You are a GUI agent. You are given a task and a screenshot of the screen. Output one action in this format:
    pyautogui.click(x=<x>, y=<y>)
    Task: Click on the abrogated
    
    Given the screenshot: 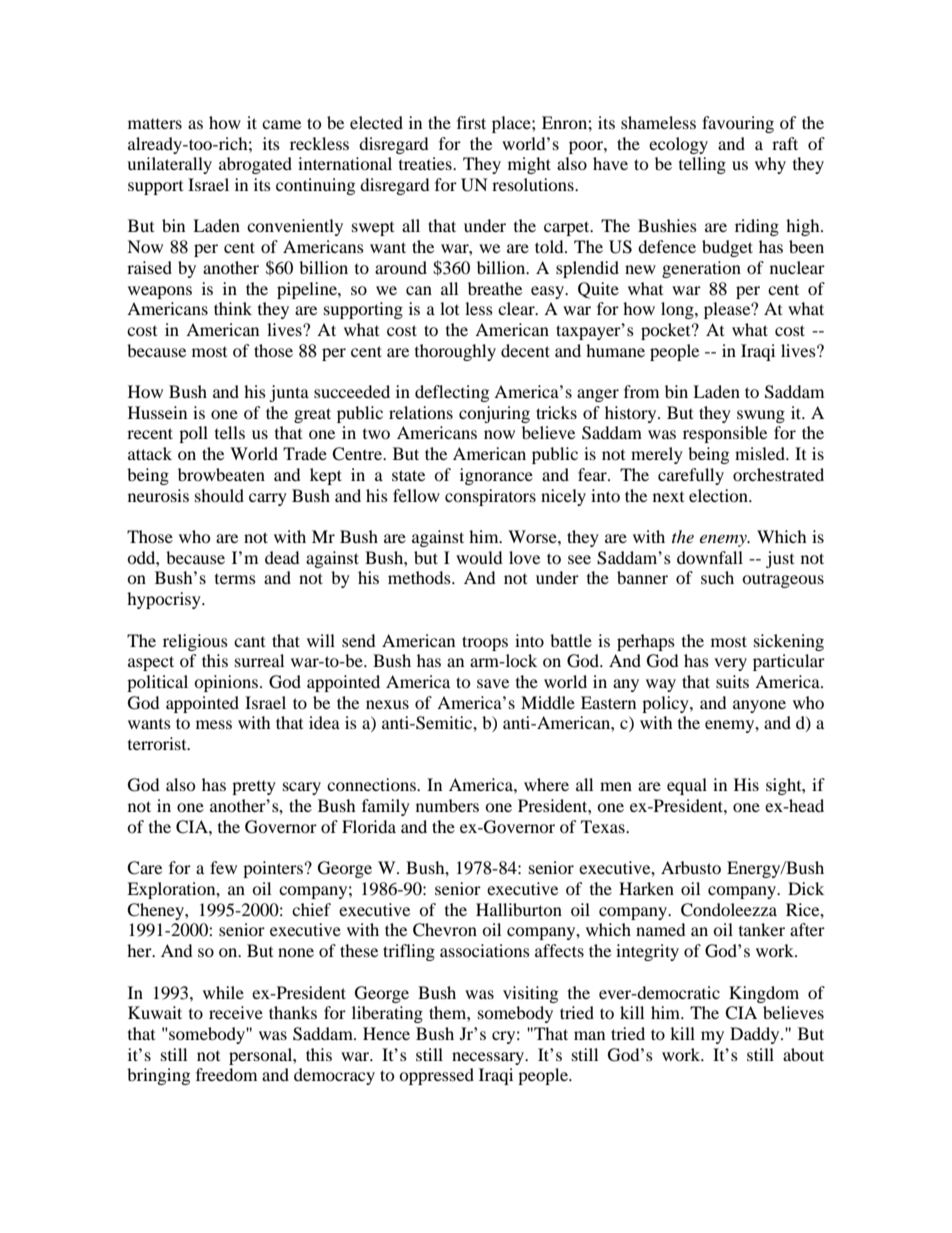 What is the action you would take?
    pyautogui.click(x=255, y=165)
